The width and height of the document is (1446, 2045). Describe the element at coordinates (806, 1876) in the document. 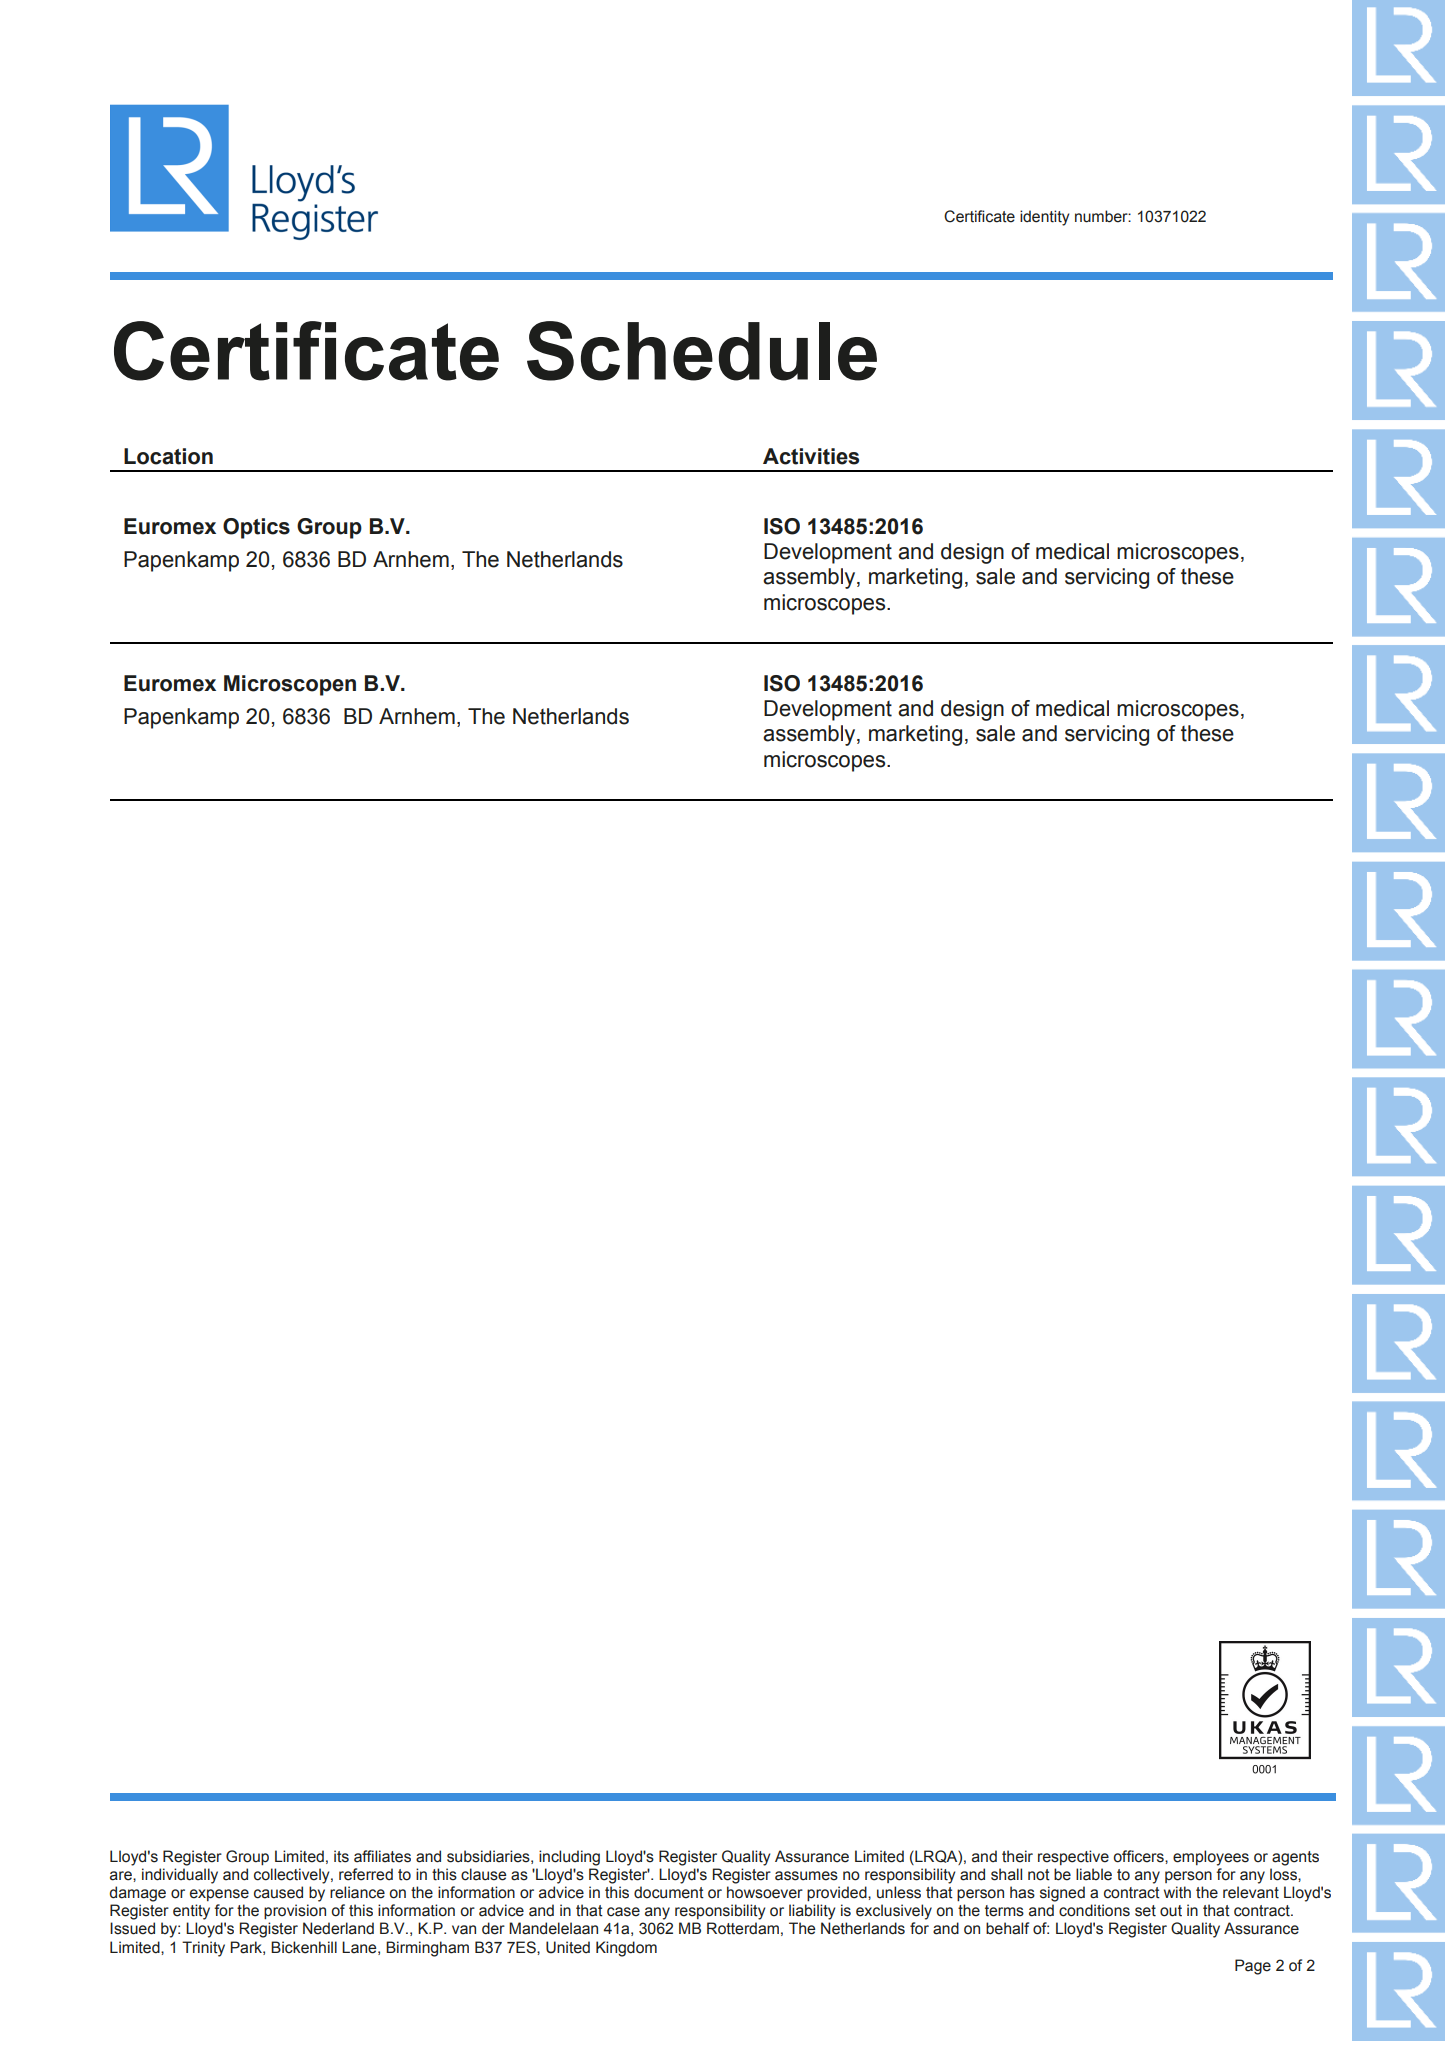

I see `assumes` at that location.
